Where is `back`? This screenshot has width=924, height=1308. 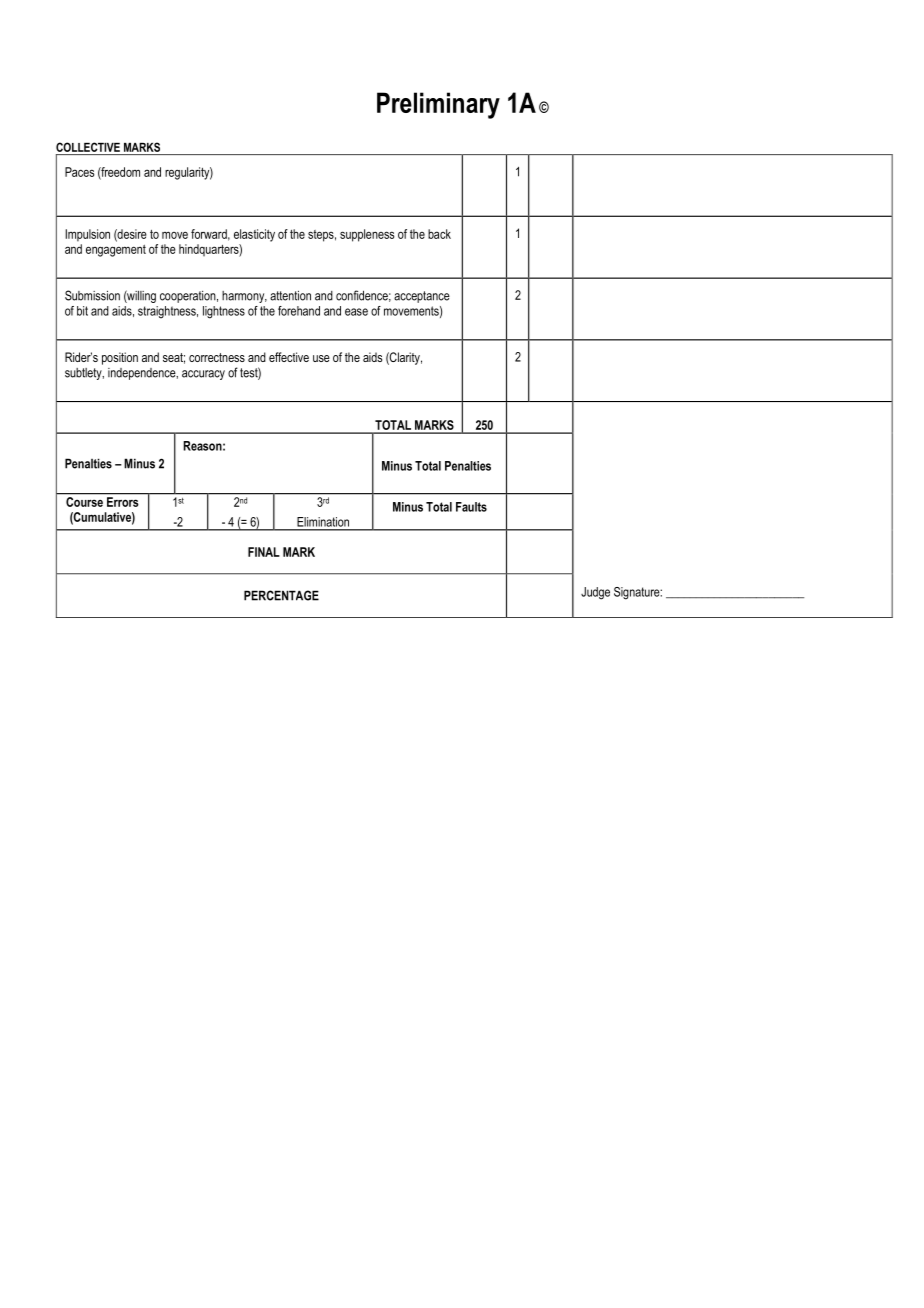 back is located at coordinates (439, 234).
